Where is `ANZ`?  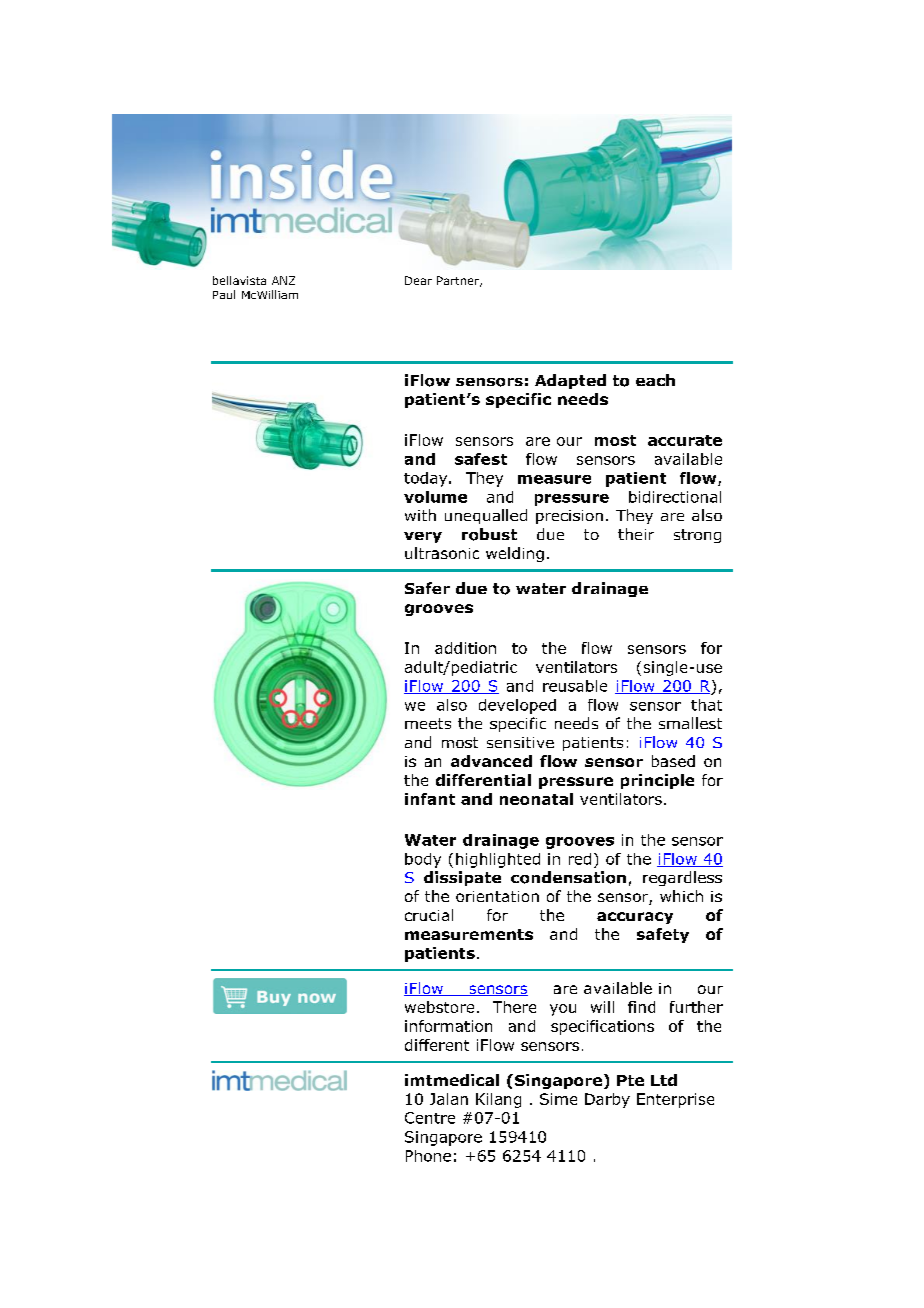
ANZ is located at coordinates (283, 280).
